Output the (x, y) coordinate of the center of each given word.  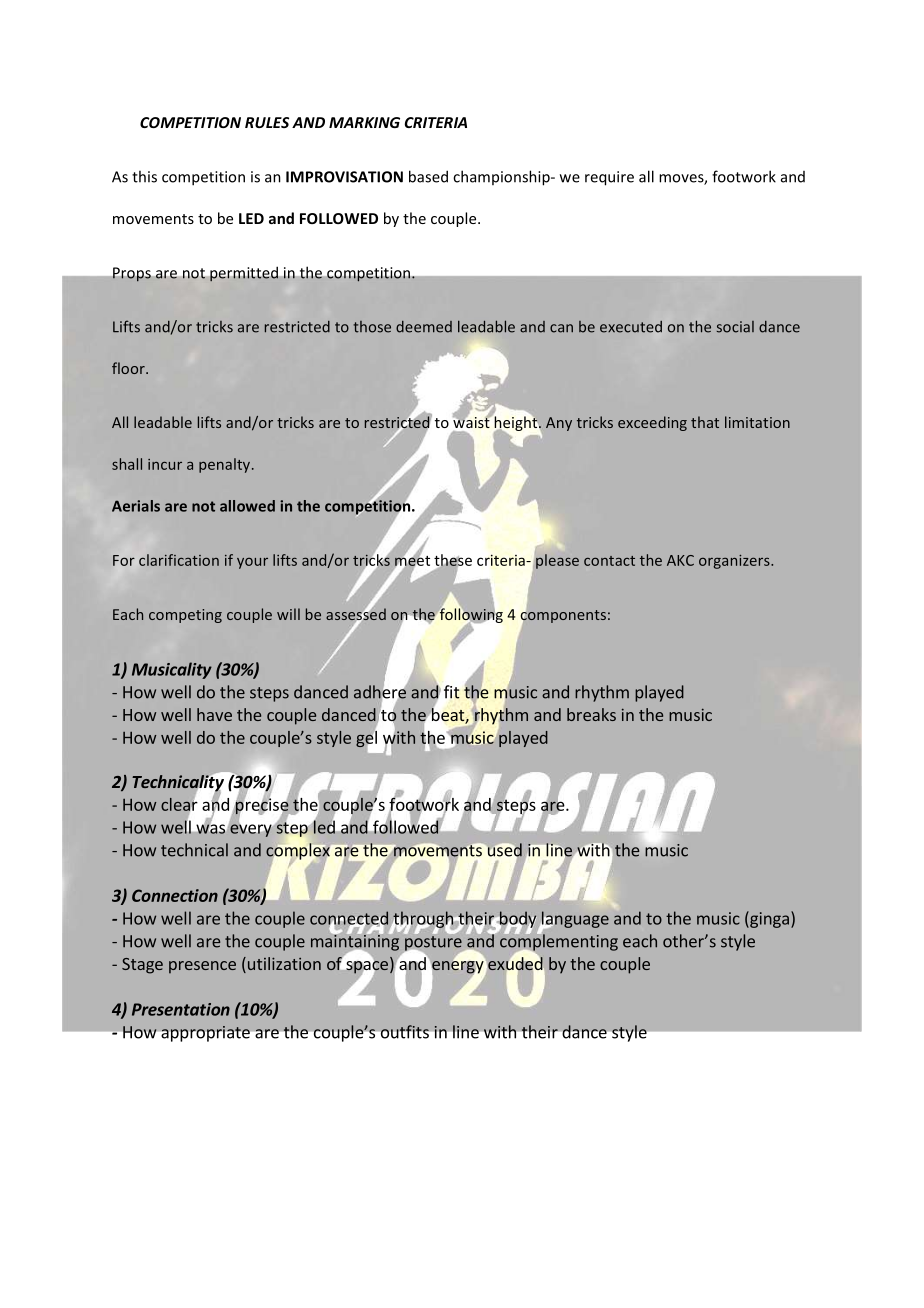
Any (559, 424)
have (214, 714)
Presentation (181, 1009)
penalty (226, 465)
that (705, 422)
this (144, 176)
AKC (680, 560)
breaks (591, 714)
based (428, 176)
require (609, 178)
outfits (405, 1032)
